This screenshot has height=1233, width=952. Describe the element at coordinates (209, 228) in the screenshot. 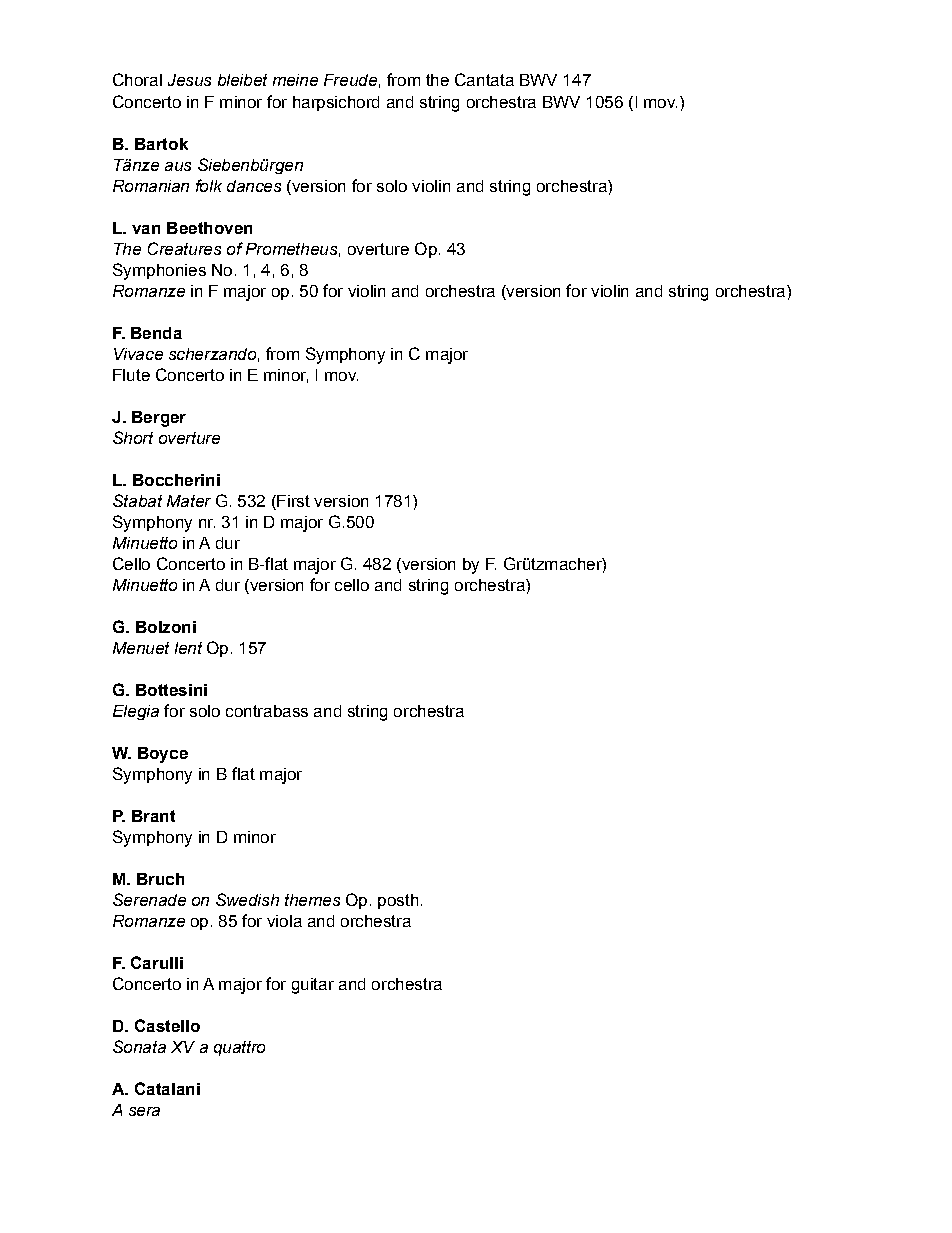

I see `Beethoven` at that location.
